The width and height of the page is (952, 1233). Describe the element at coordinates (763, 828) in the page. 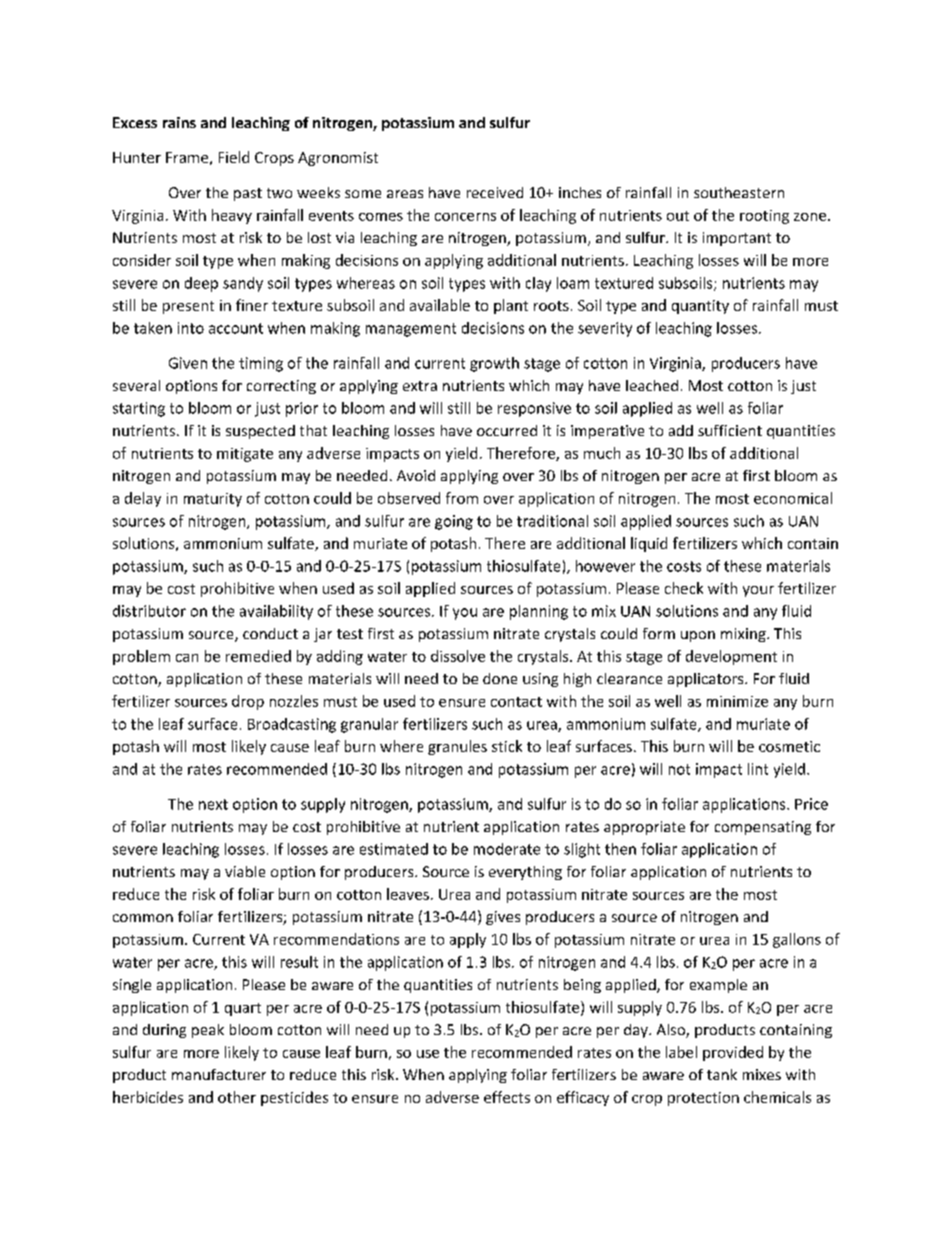

I see `compensating` at that location.
